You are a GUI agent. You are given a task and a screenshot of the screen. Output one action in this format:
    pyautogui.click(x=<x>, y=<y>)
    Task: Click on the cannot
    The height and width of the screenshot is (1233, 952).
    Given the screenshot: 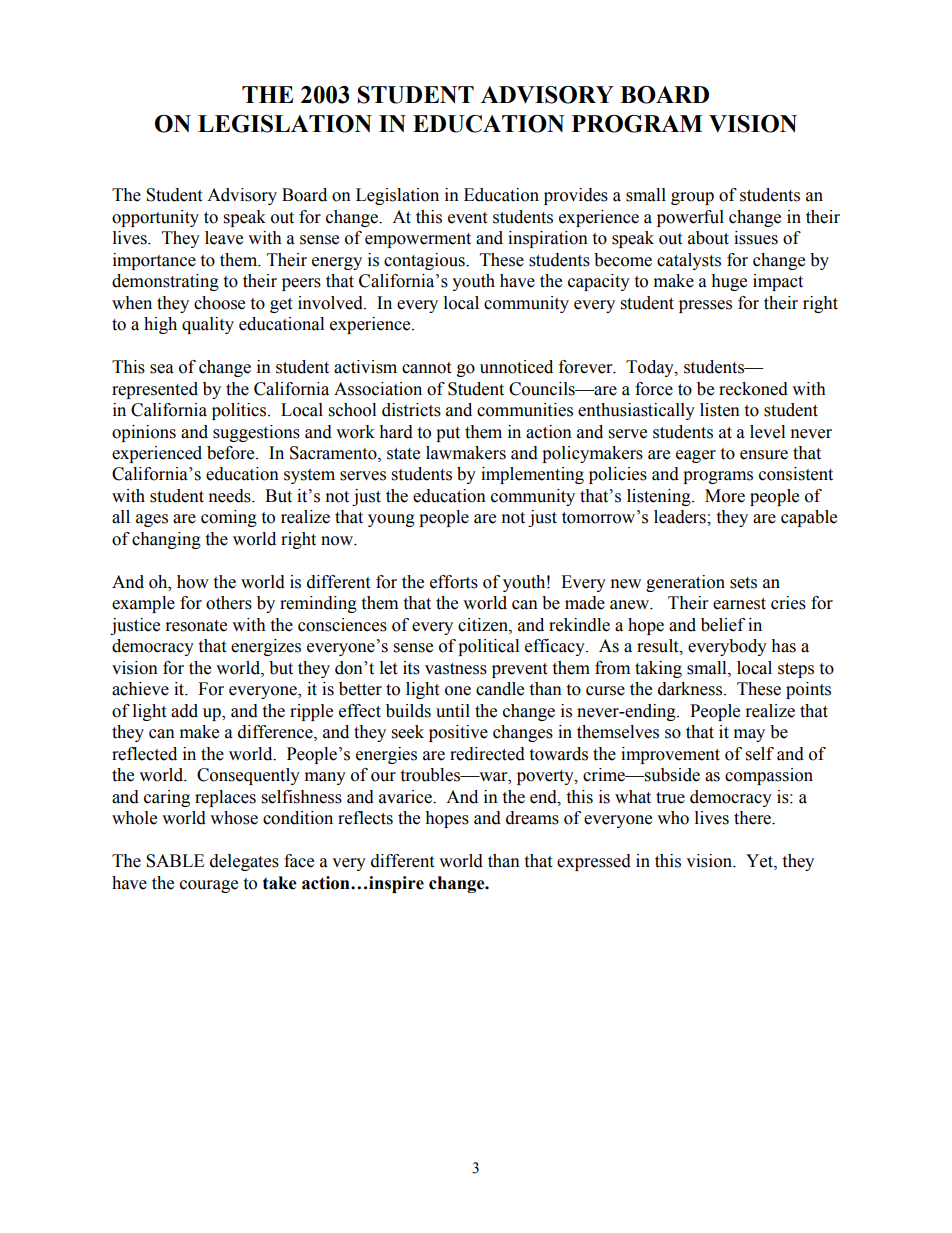 What is the action you would take?
    pyautogui.click(x=426, y=368)
